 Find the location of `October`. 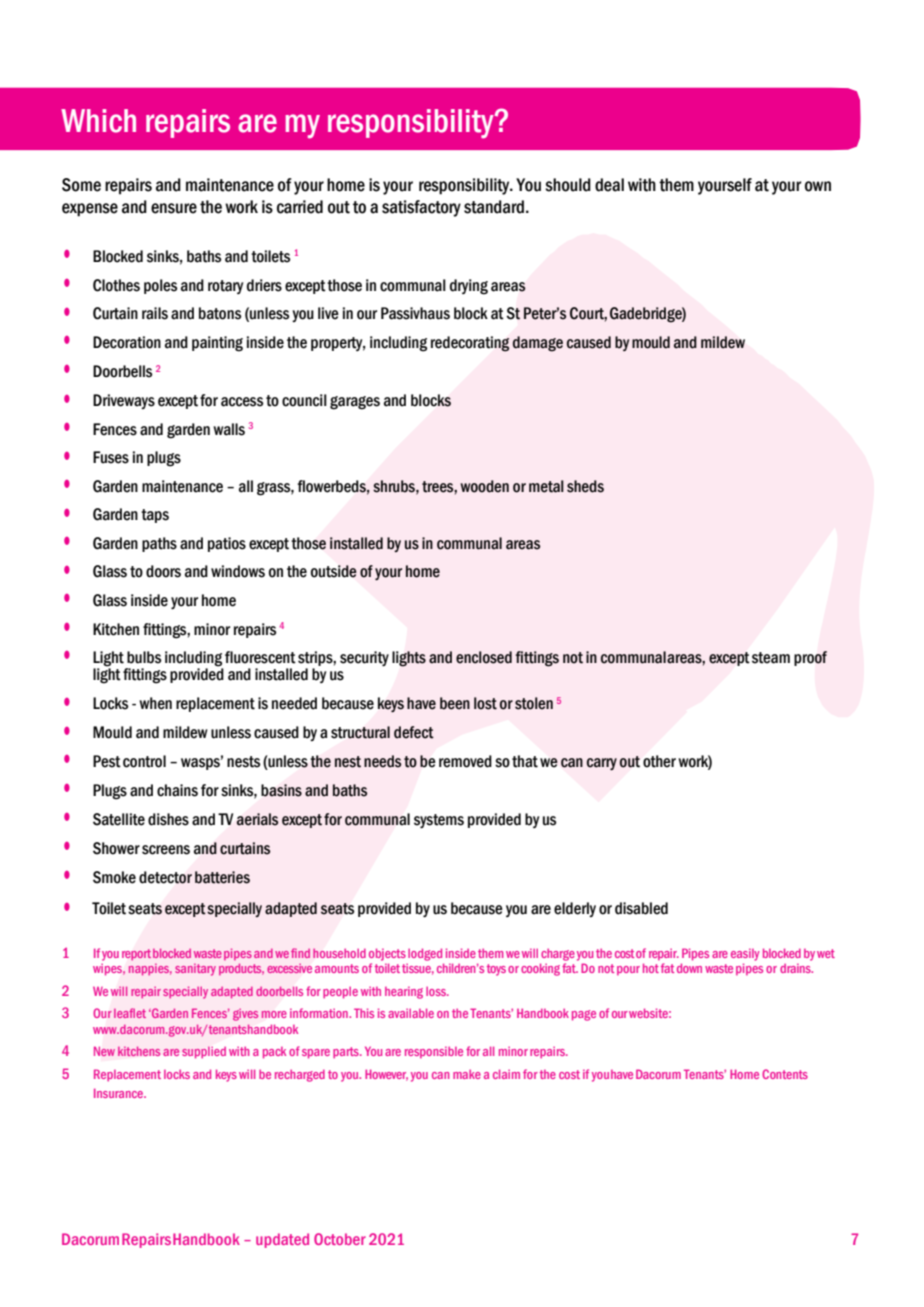

October is located at coordinates (340, 1239).
